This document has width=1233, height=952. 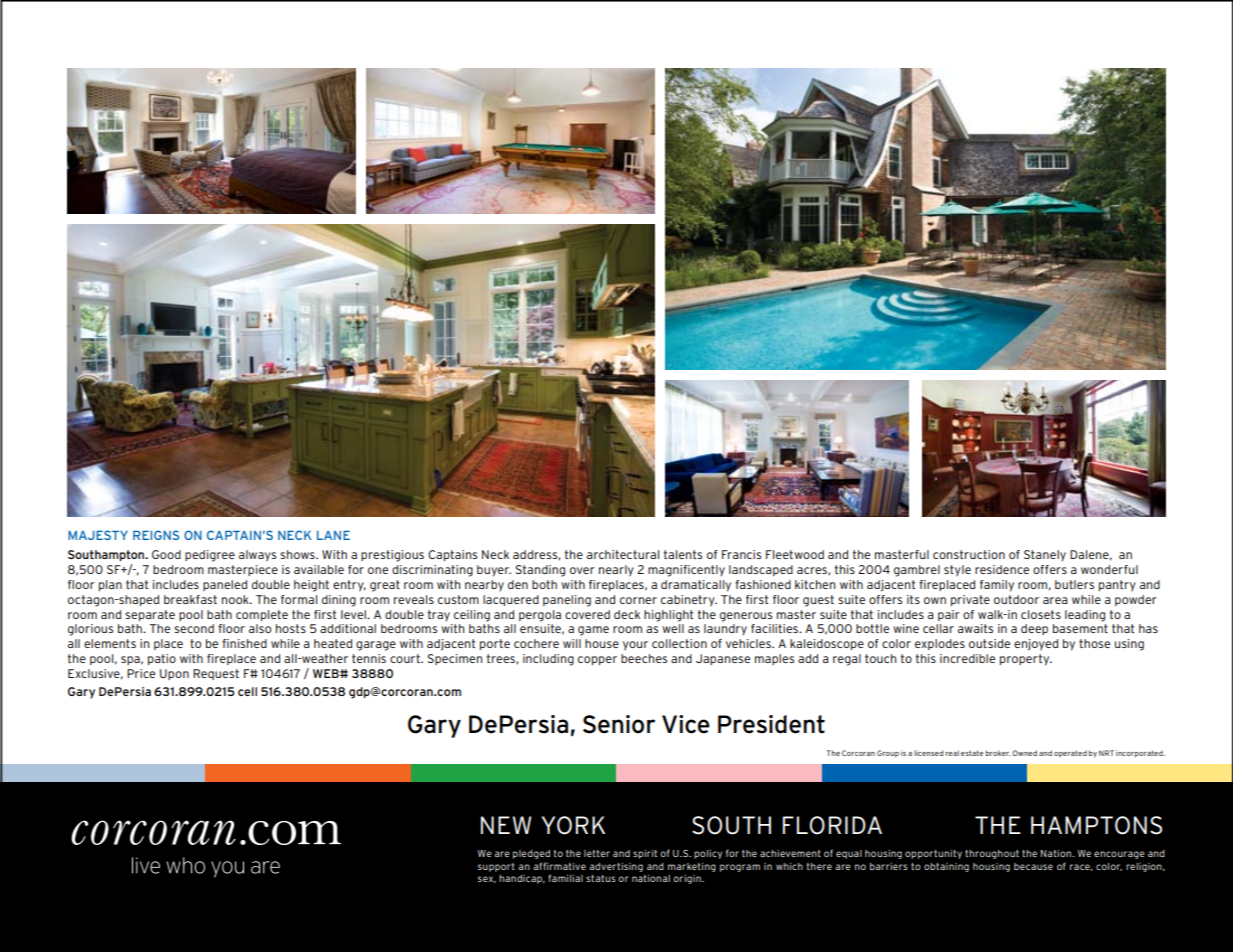 I want to click on President, so click(x=771, y=724).
